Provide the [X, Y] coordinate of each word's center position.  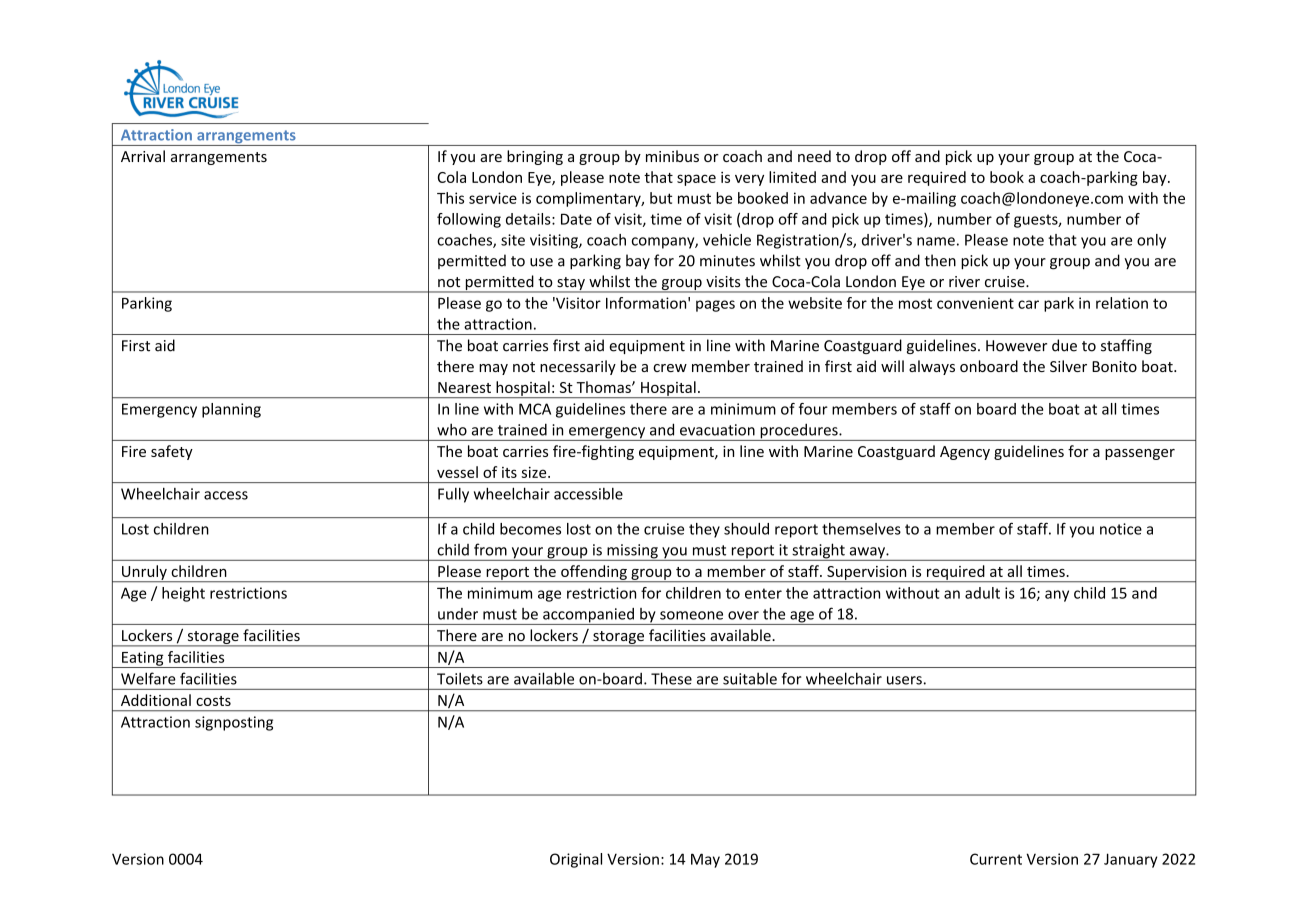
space [696, 180]
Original [576, 860]
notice [1121, 529]
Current [996, 859]
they [704, 530]
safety [172, 452]
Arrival [143, 156]
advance [838, 198]
